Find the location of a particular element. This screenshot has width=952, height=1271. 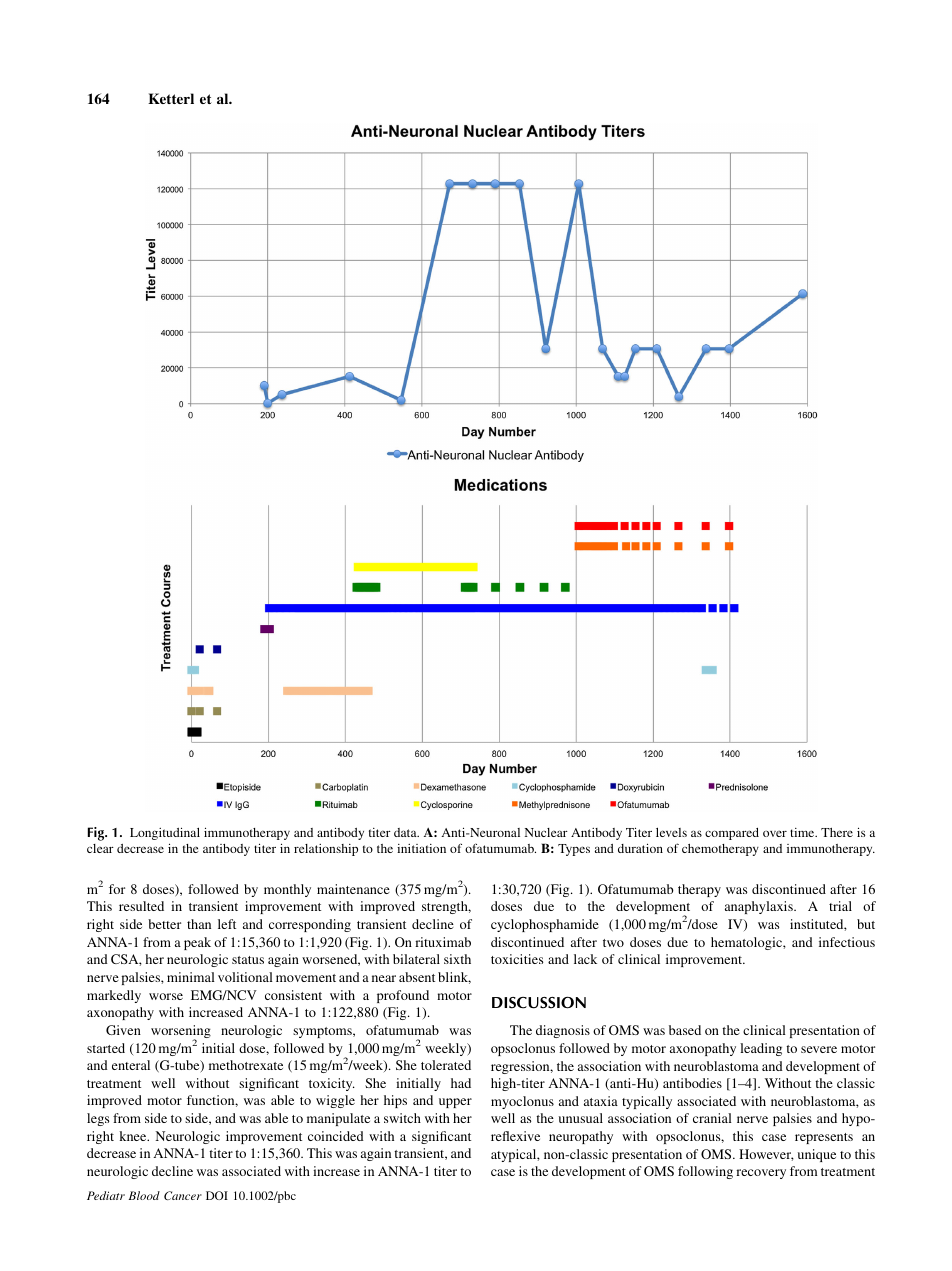

leading is located at coordinates (761, 1049).
